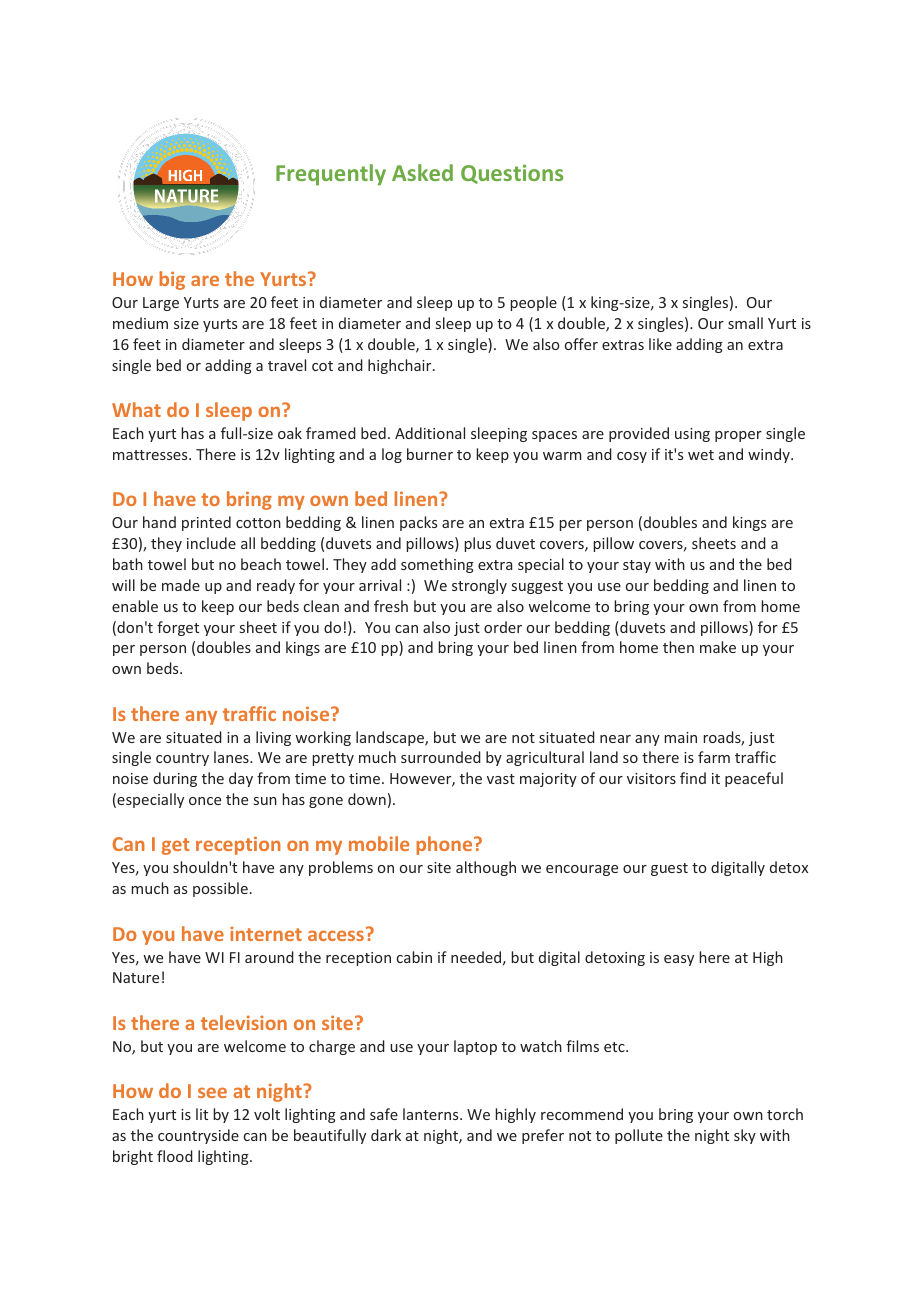 This screenshot has height=1308, width=924. Describe the element at coordinates (745, 1136) in the screenshot. I see `sky` at that location.
